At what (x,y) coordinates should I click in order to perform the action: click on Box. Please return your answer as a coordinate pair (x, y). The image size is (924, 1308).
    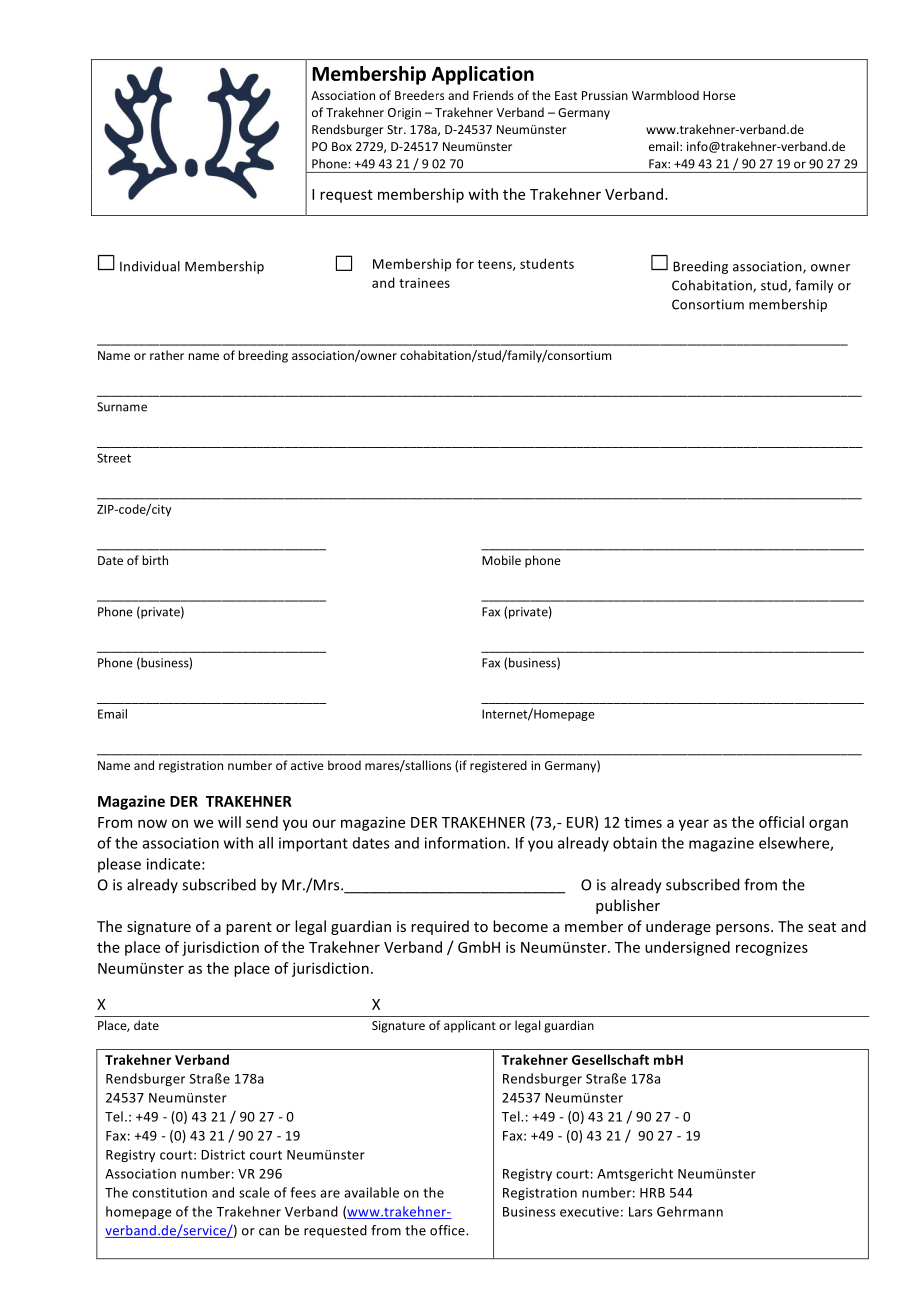
    Looking at the image, I should click on (342, 146).
